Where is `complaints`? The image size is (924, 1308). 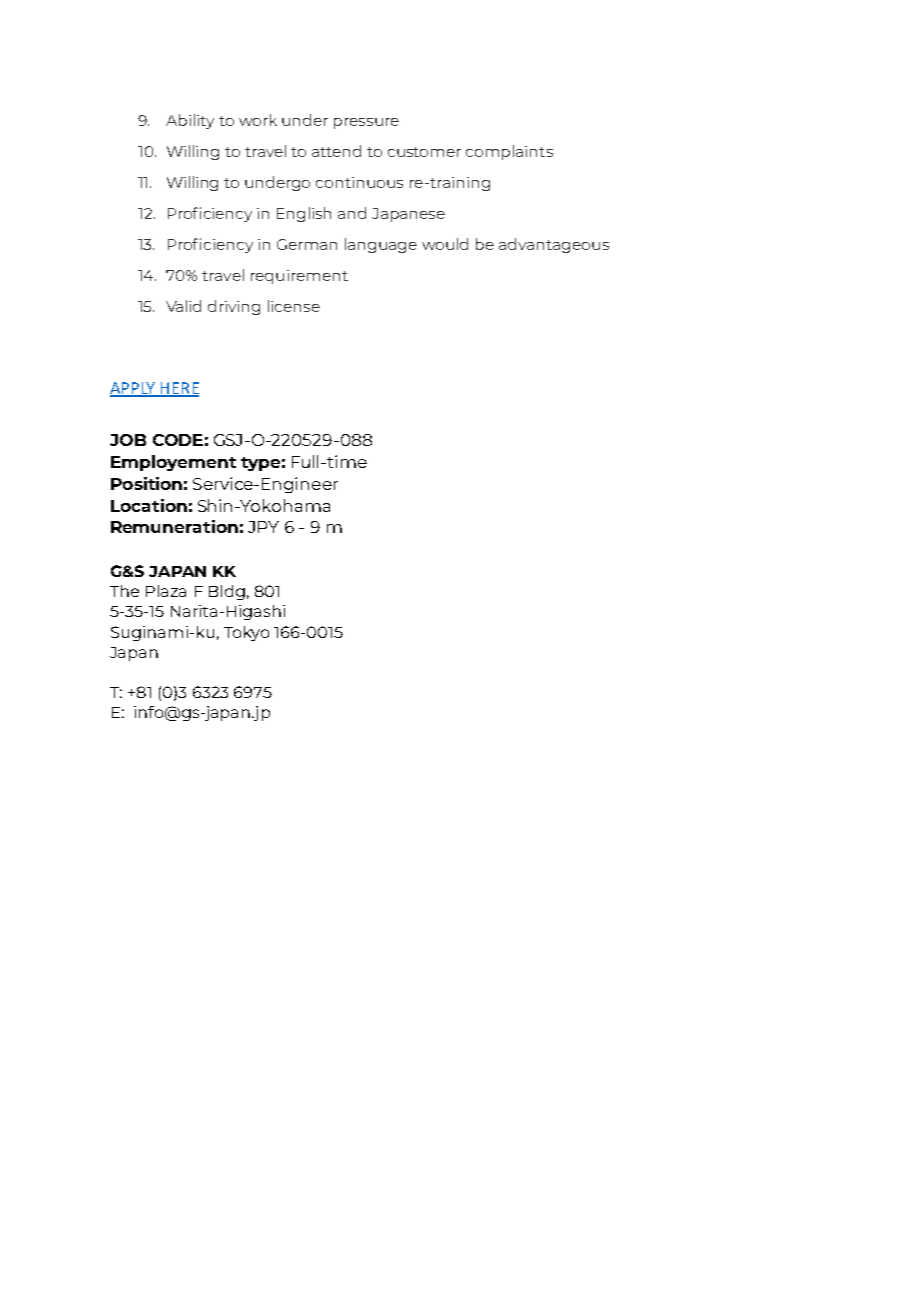
complaints is located at coordinates (509, 152).
